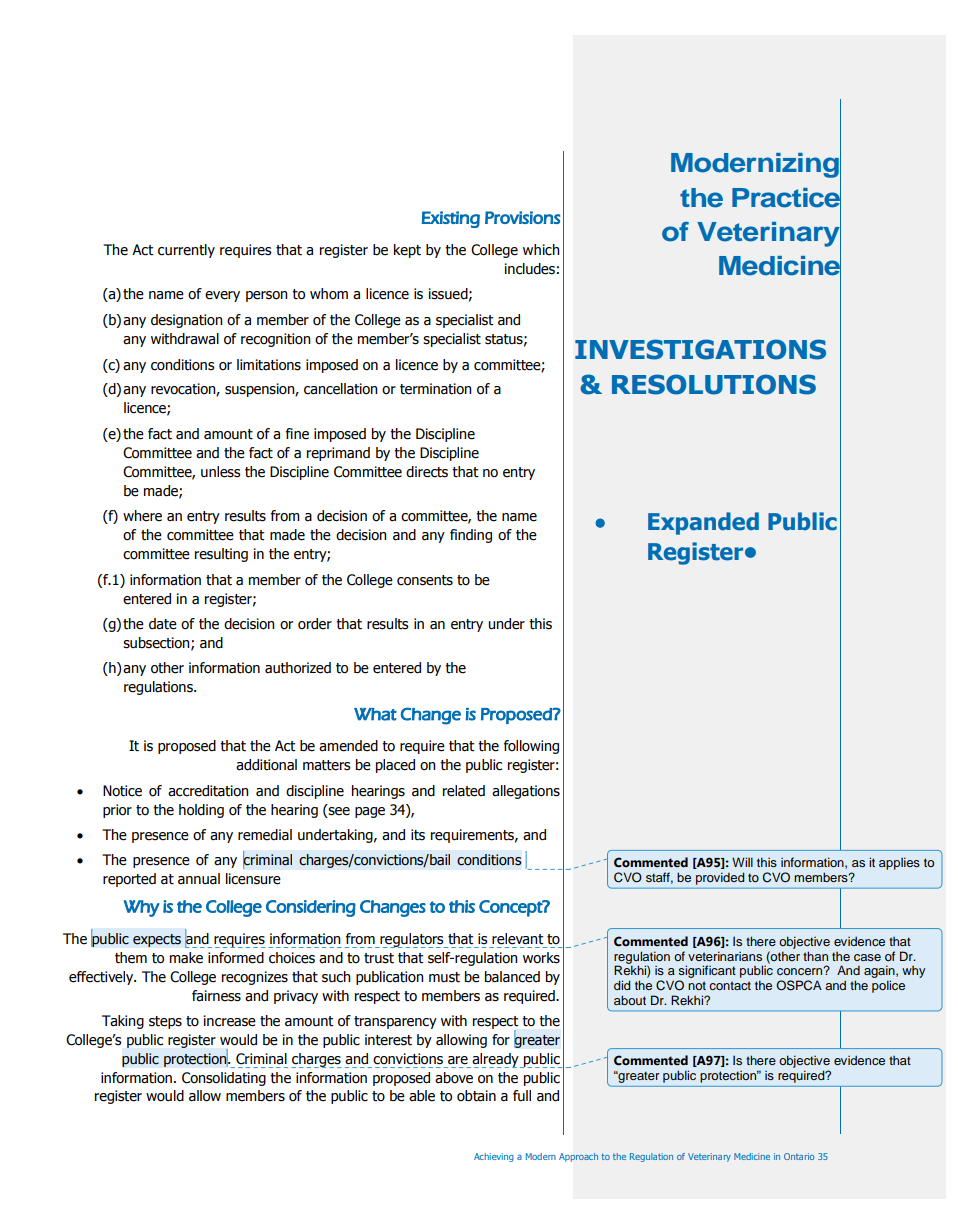 The width and height of the screenshot is (958, 1232). I want to click on unless, so click(221, 472).
